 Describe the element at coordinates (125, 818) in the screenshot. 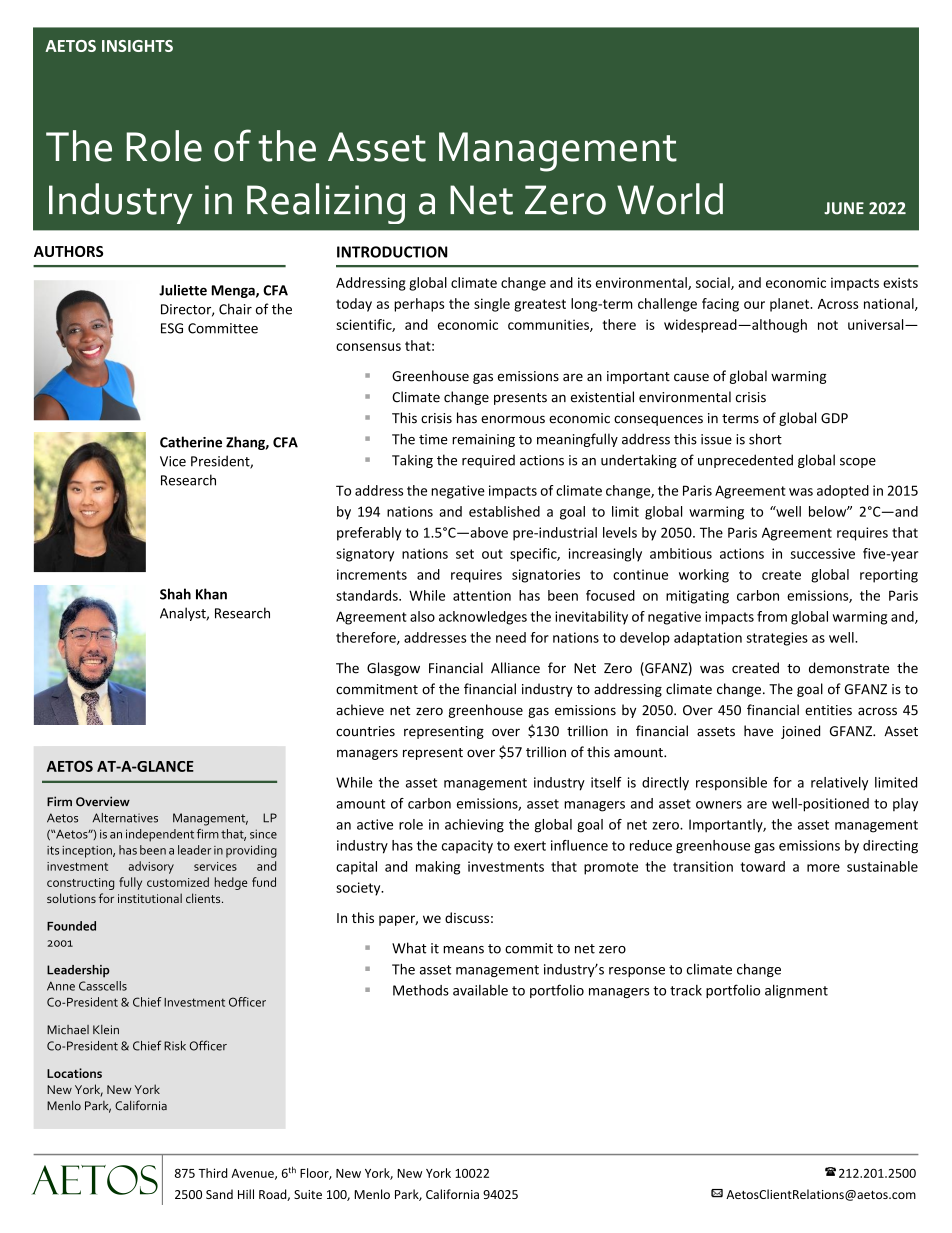

I see `Alternatives` at that location.
